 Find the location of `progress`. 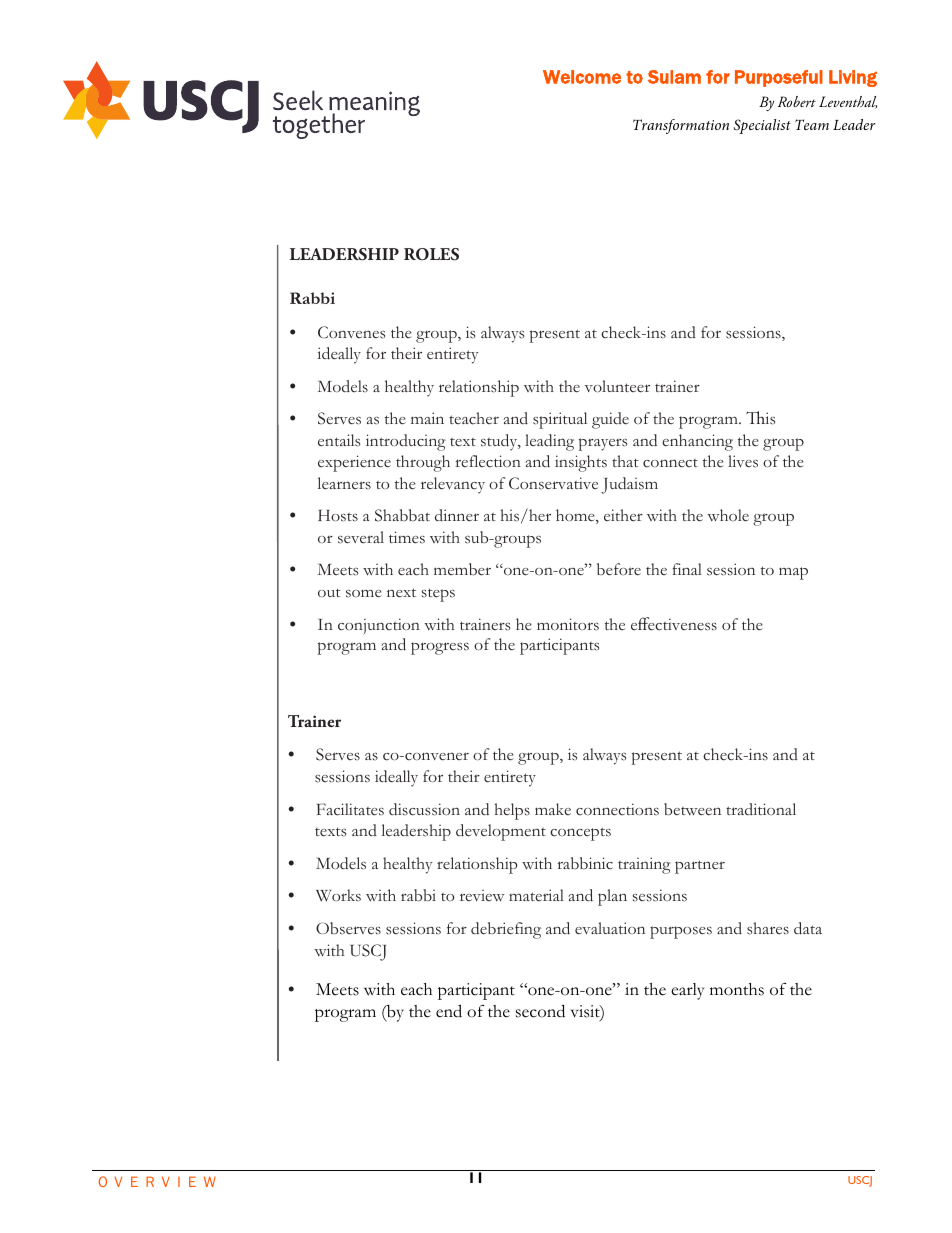

progress is located at coordinates (440, 648).
